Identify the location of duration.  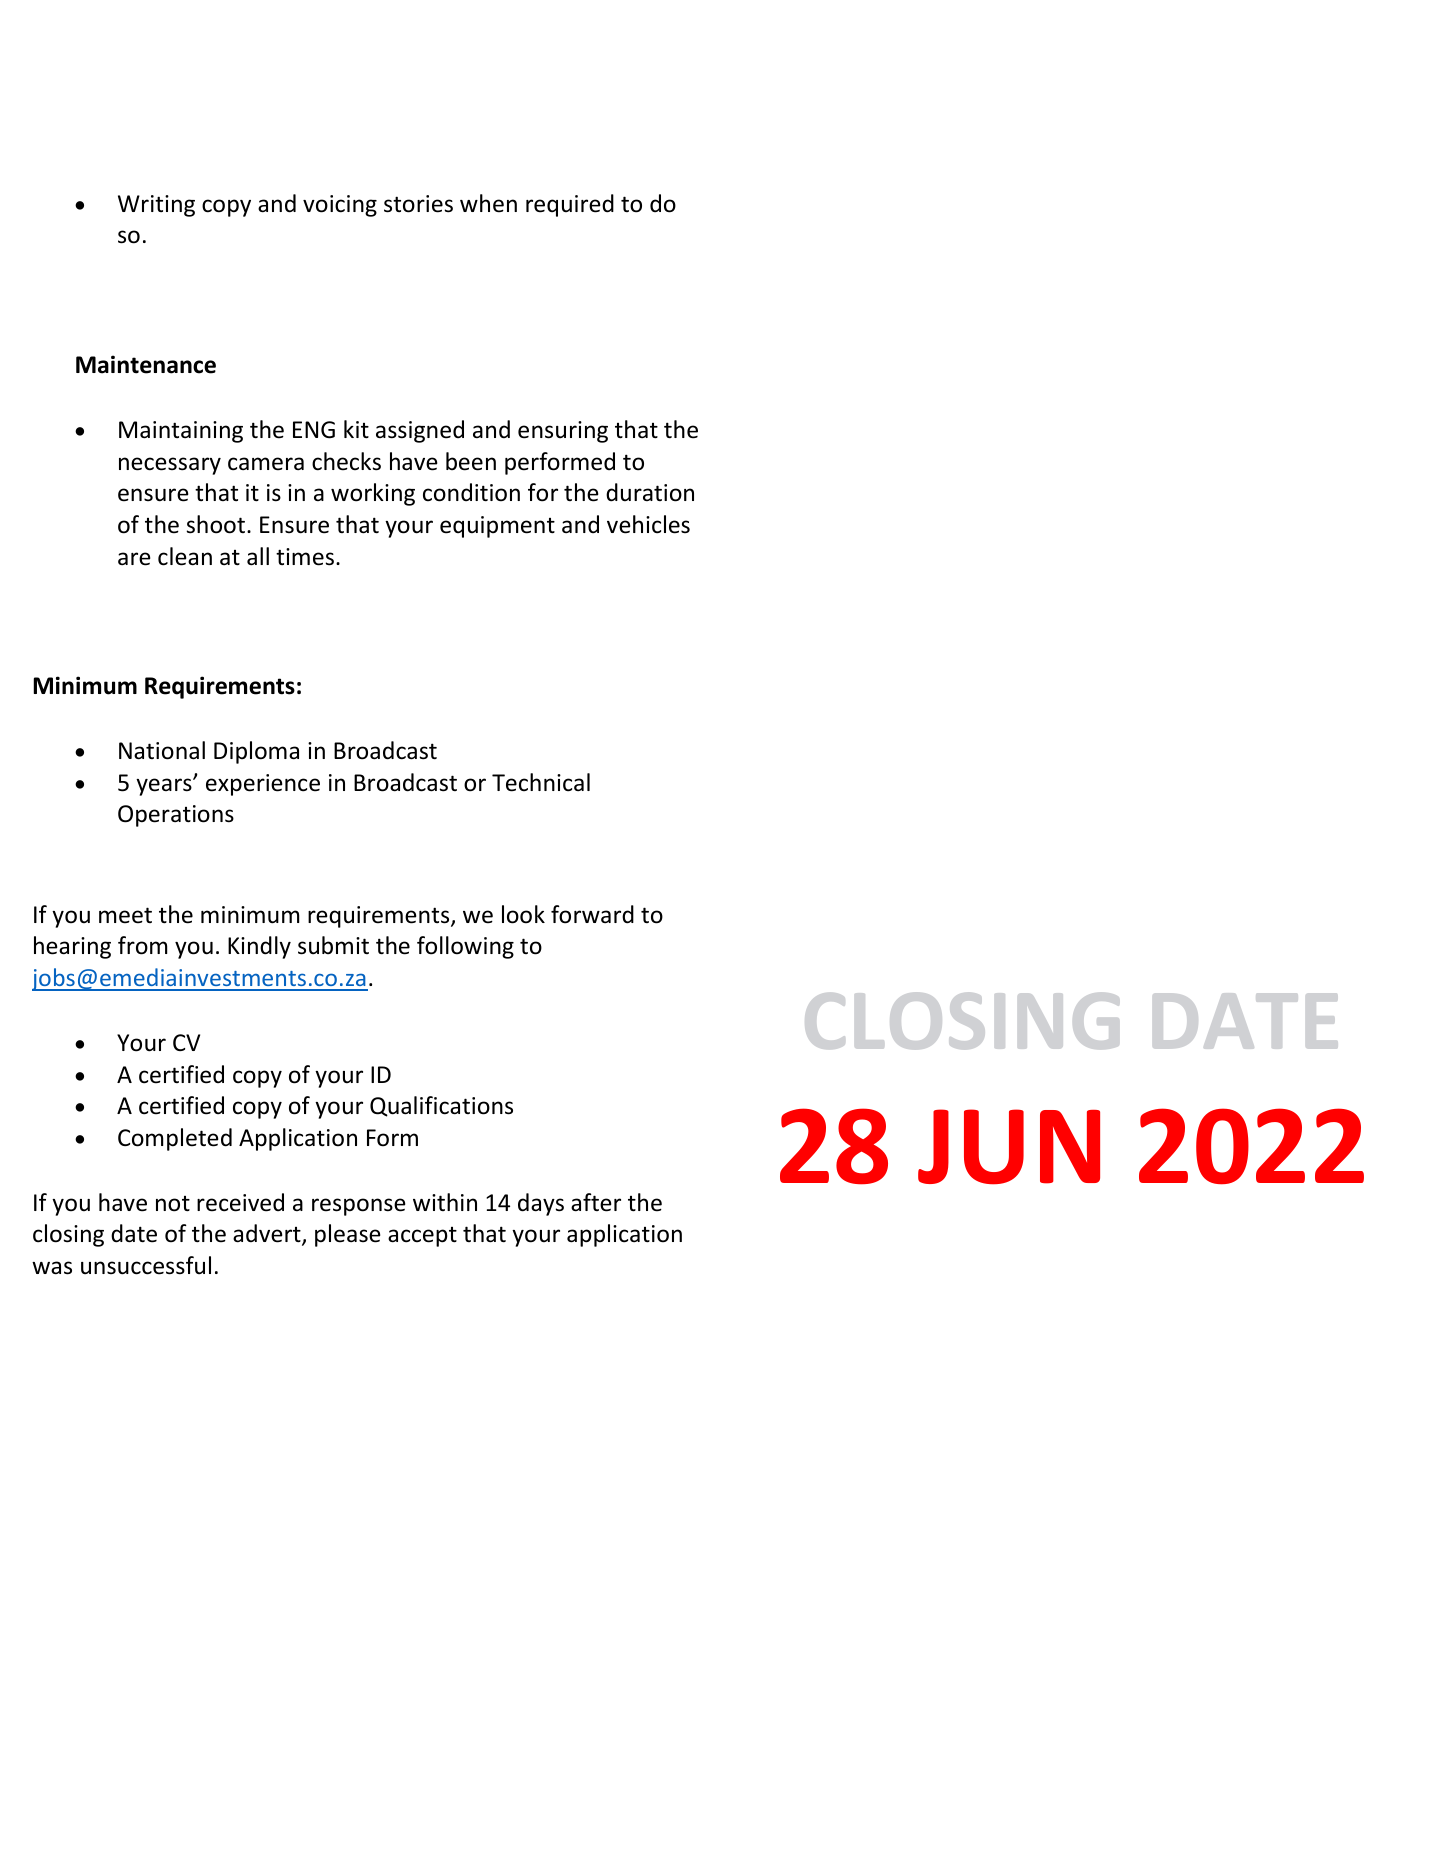
(650, 492).
